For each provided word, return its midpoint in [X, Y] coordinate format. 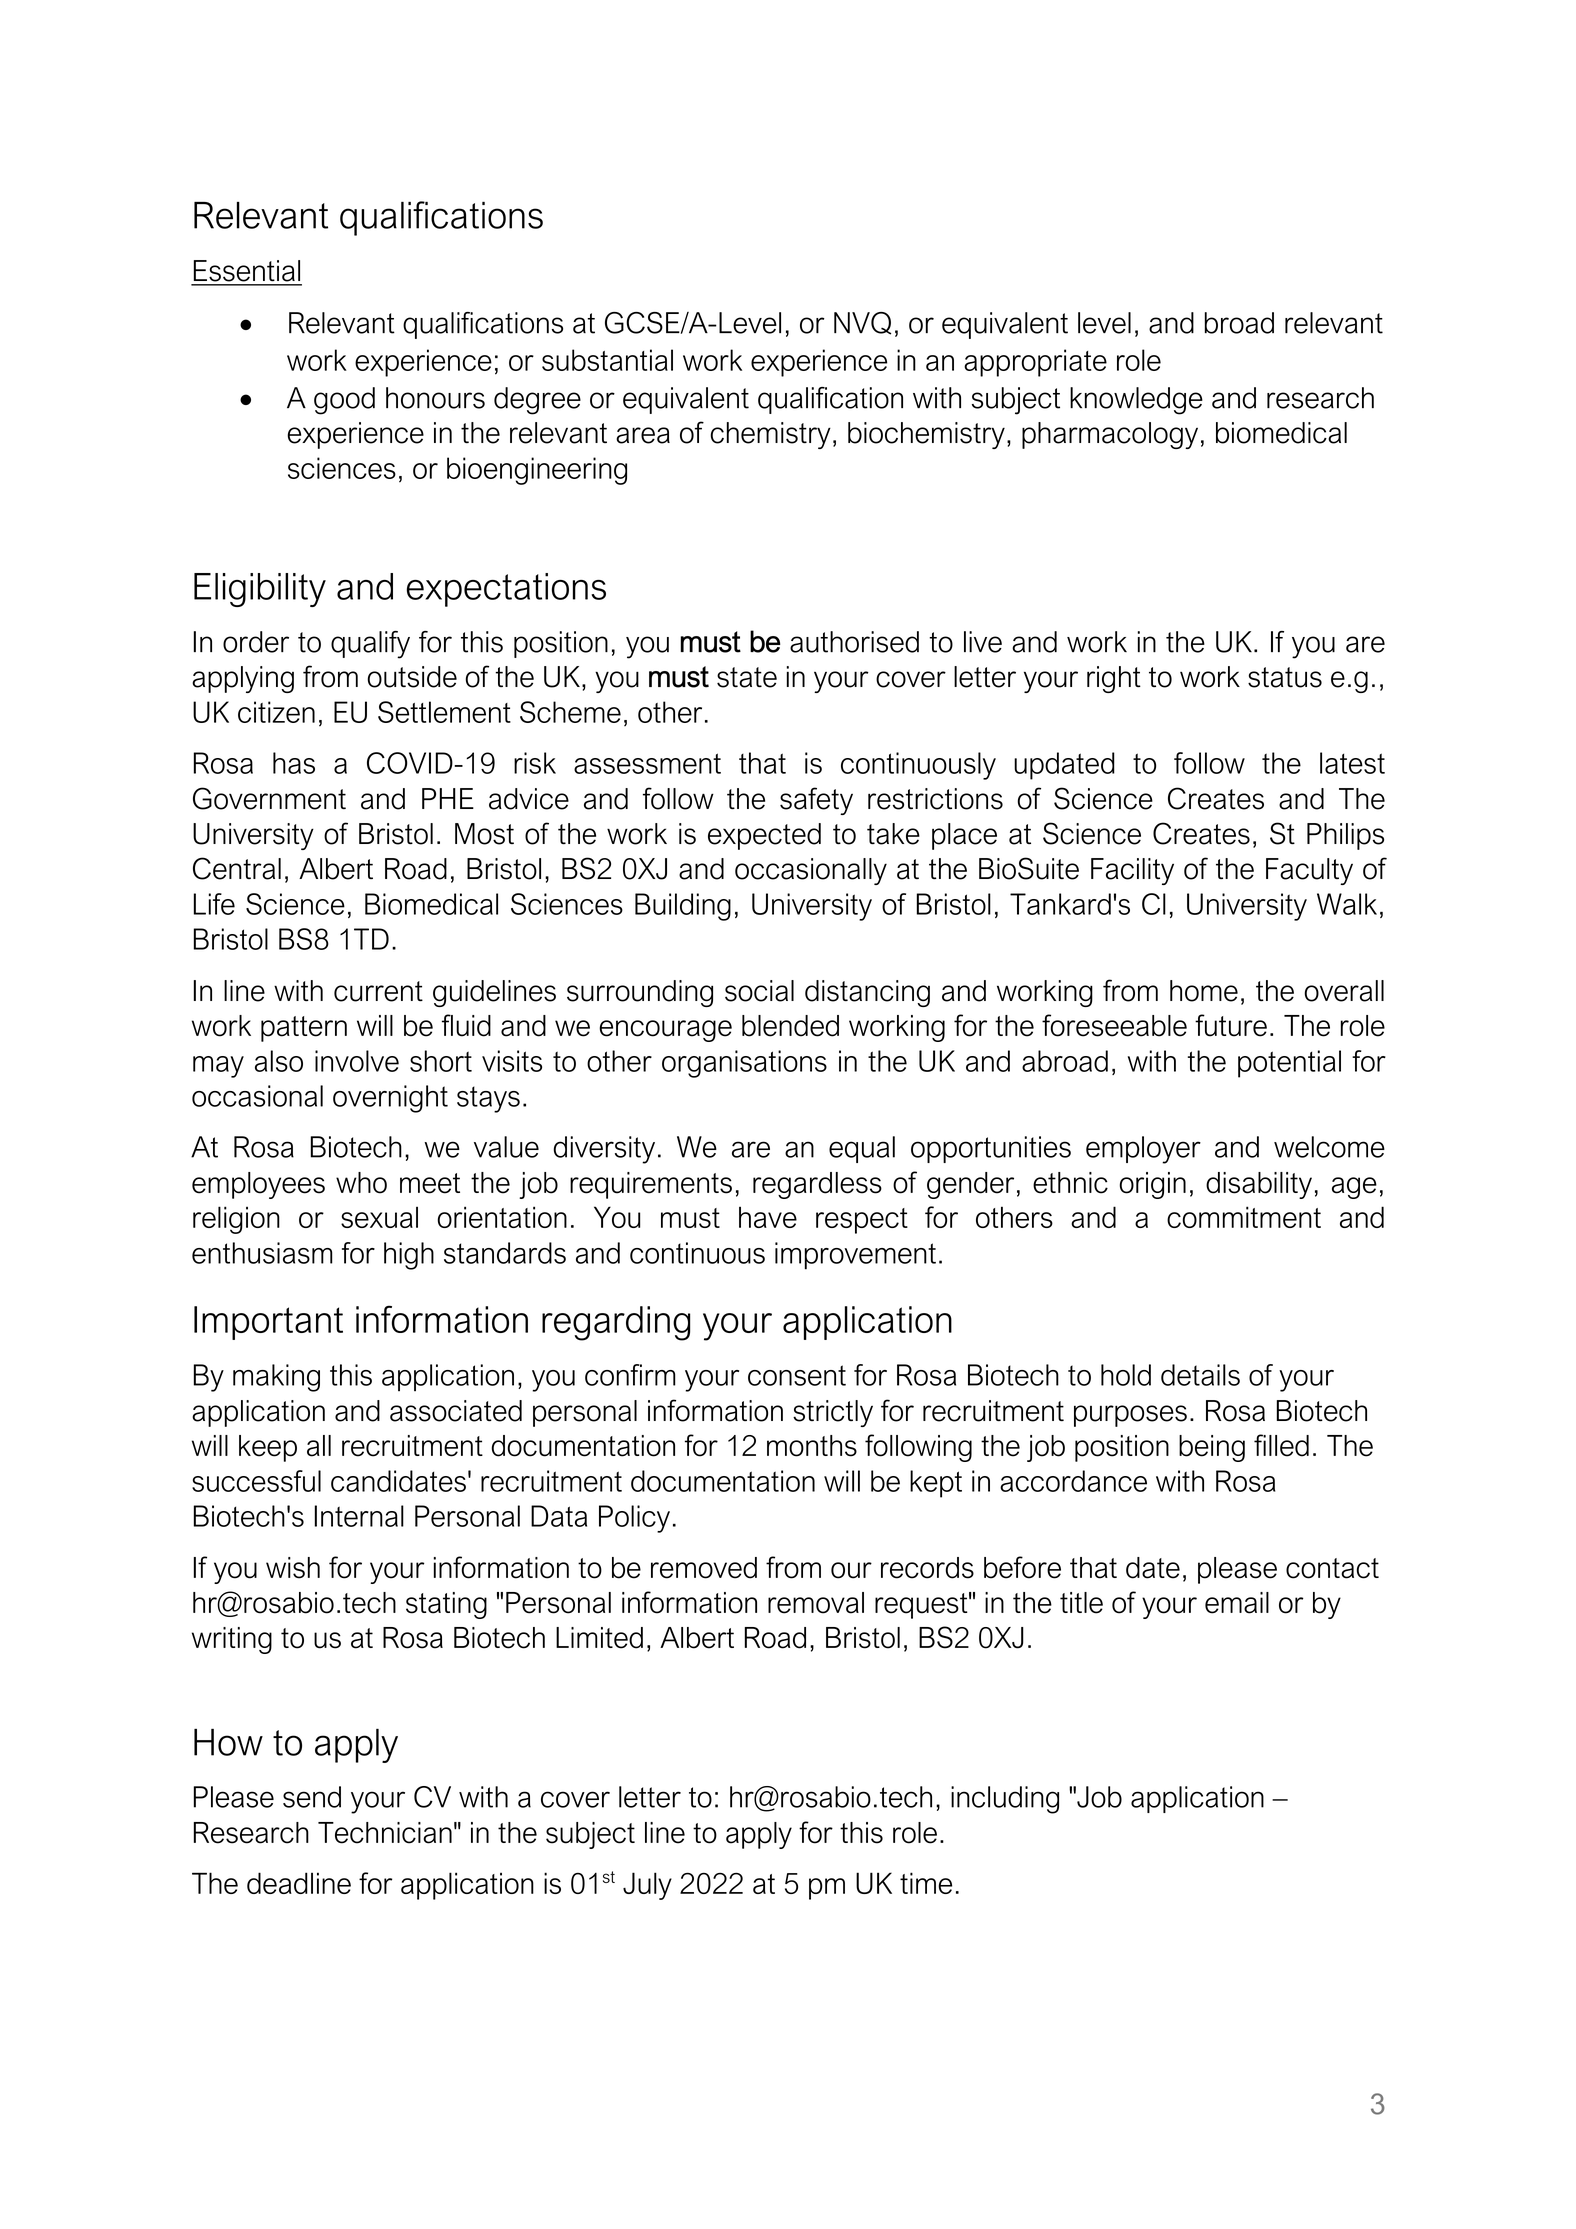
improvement [855, 1256]
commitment [1244, 1217]
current [378, 991]
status [1285, 677]
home [1204, 991]
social [759, 991]
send [312, 1797]
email [1237, 1603]
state [747, 677]
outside [412, 677]
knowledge [1136, 401]
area [643, 435]
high [409, 1256]
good [344, 401]
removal [816, 1603]
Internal [359, 1516]
